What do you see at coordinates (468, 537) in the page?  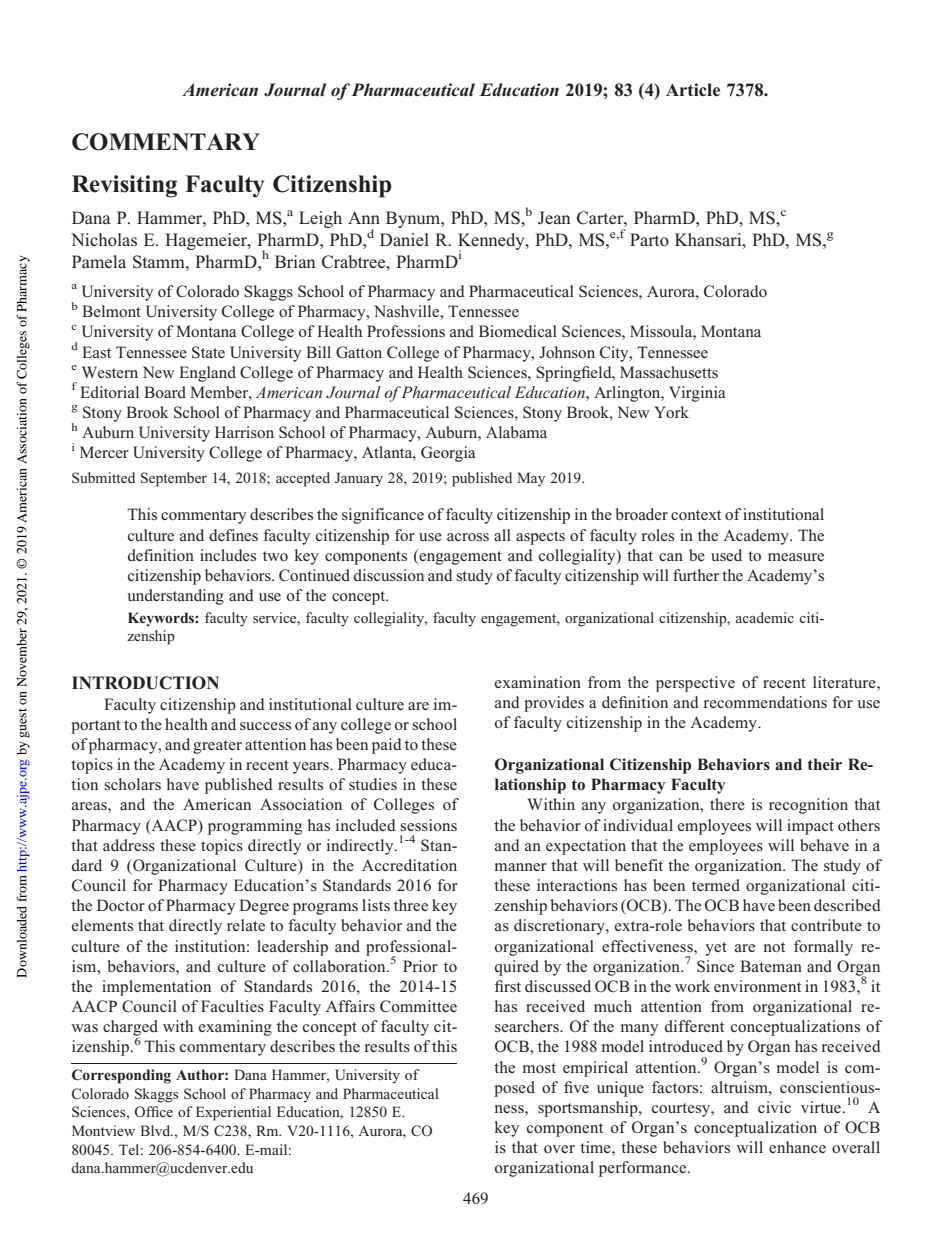 I see `across` at bounding box center [468, 537].
